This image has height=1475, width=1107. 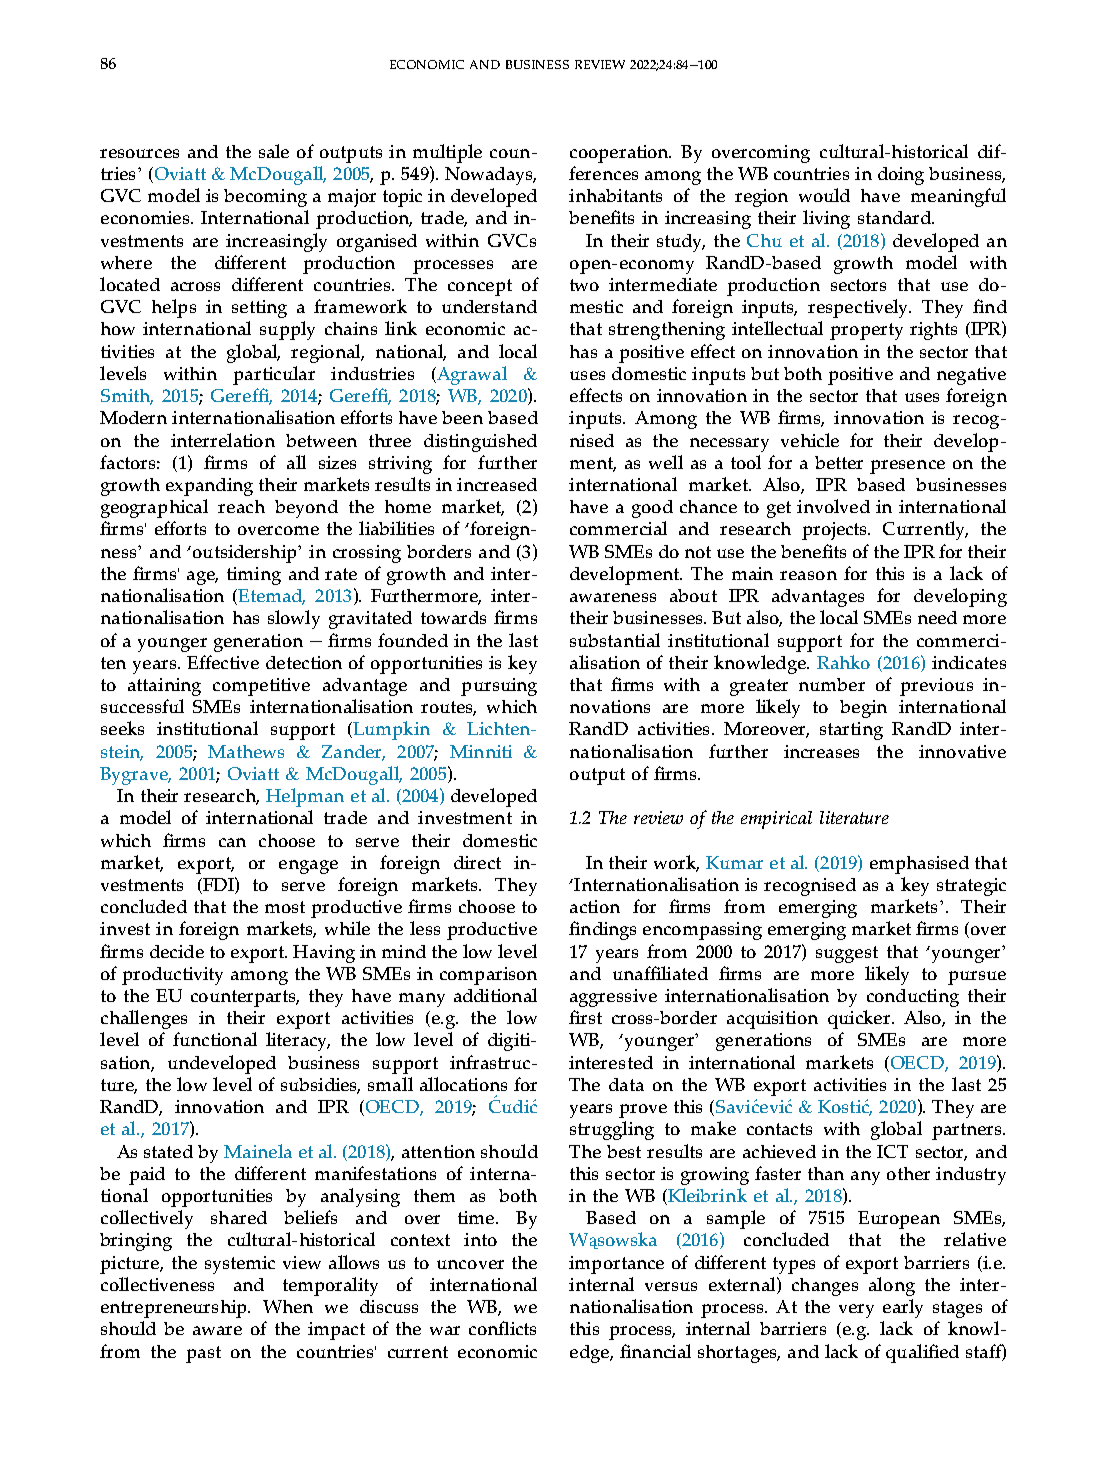 I want to click on slowly, so click(x=294, y=619).
